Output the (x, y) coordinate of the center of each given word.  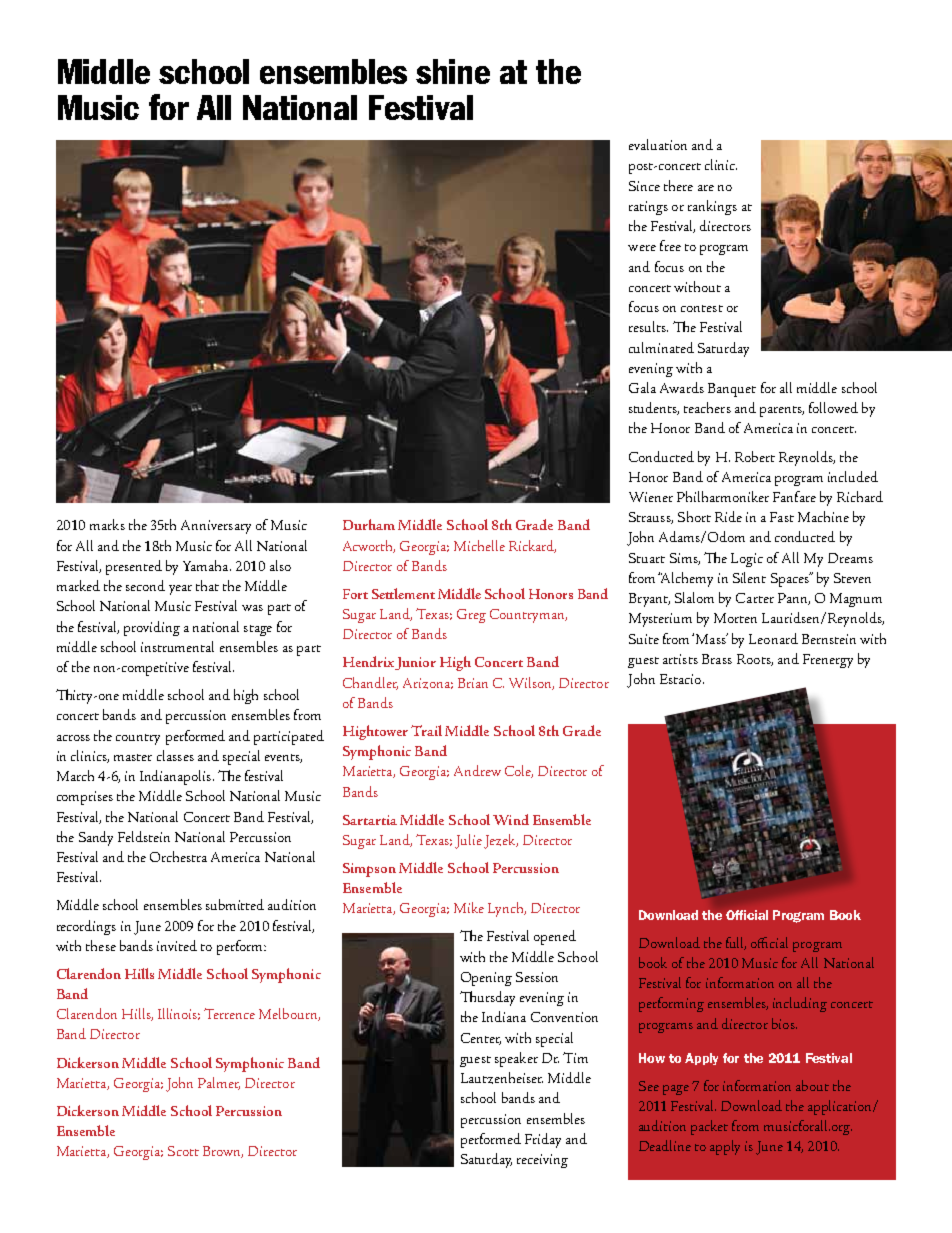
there (678, 185)
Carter (755, 598)
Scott (183, 1151)
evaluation (658, 144)
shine (453, 71)
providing (152, 628)
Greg (471, 616)
